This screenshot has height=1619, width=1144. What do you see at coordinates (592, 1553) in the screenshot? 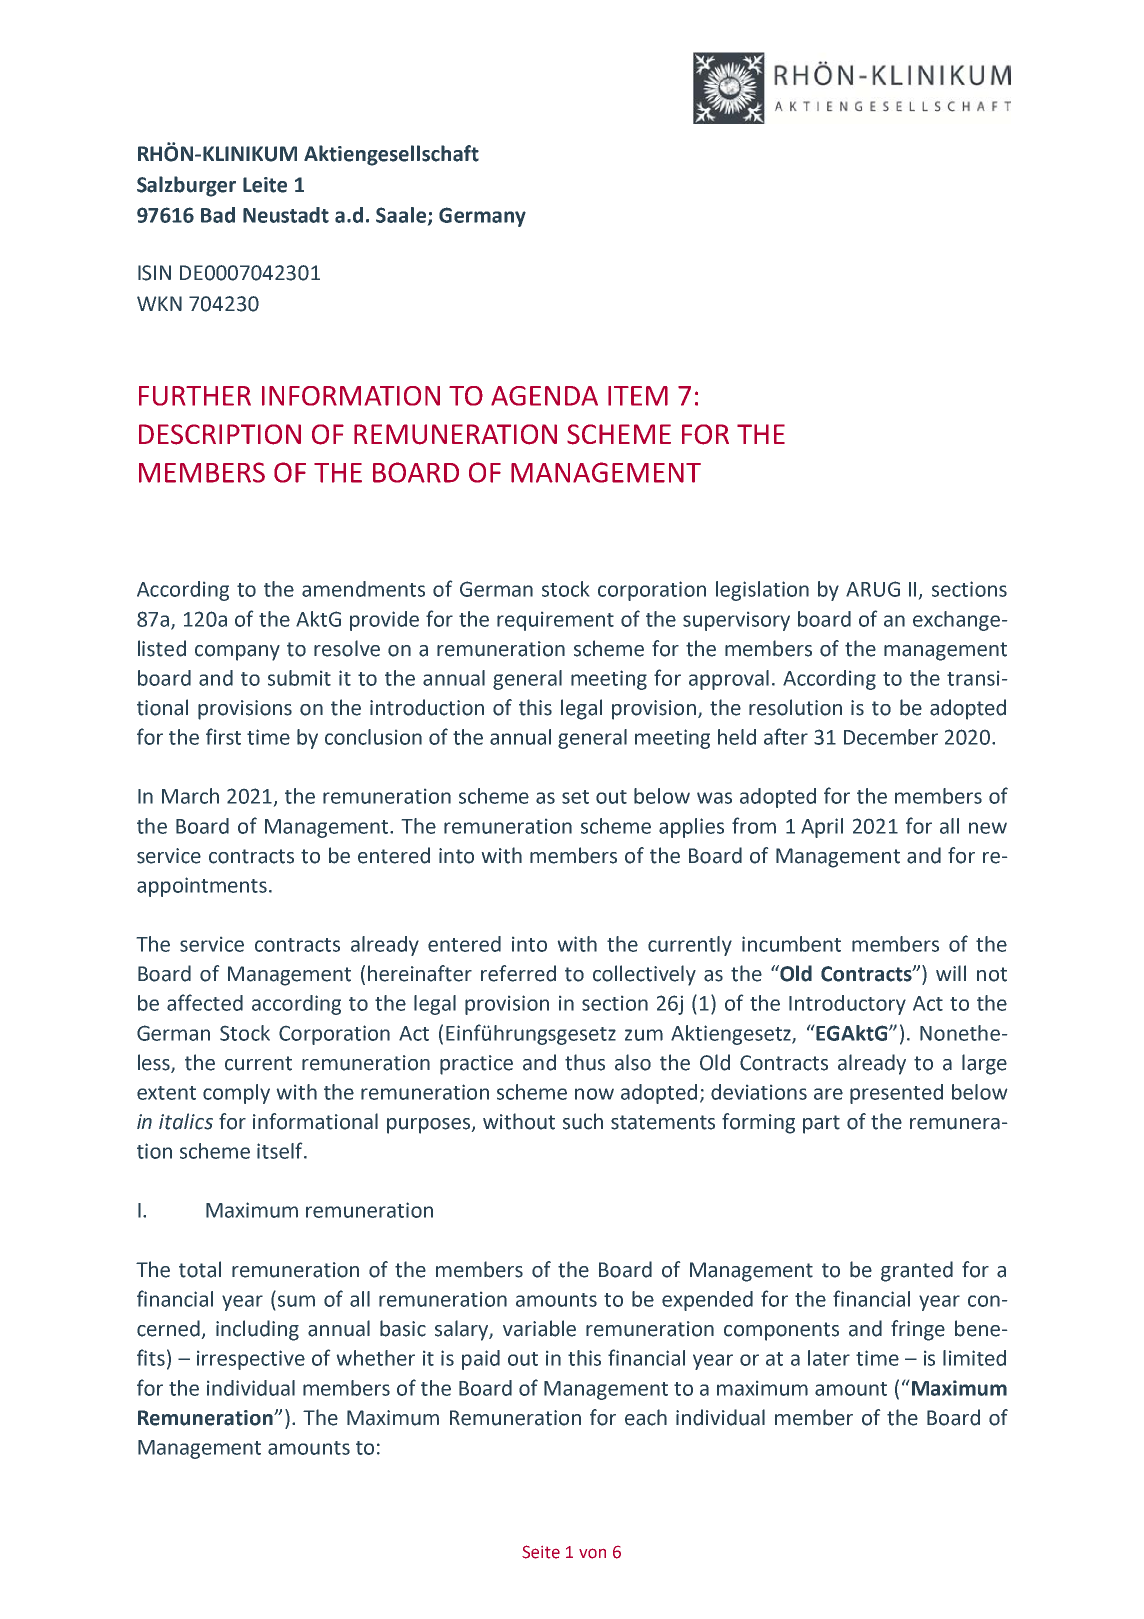
I see `von` at bounding box center [592, 1553].
